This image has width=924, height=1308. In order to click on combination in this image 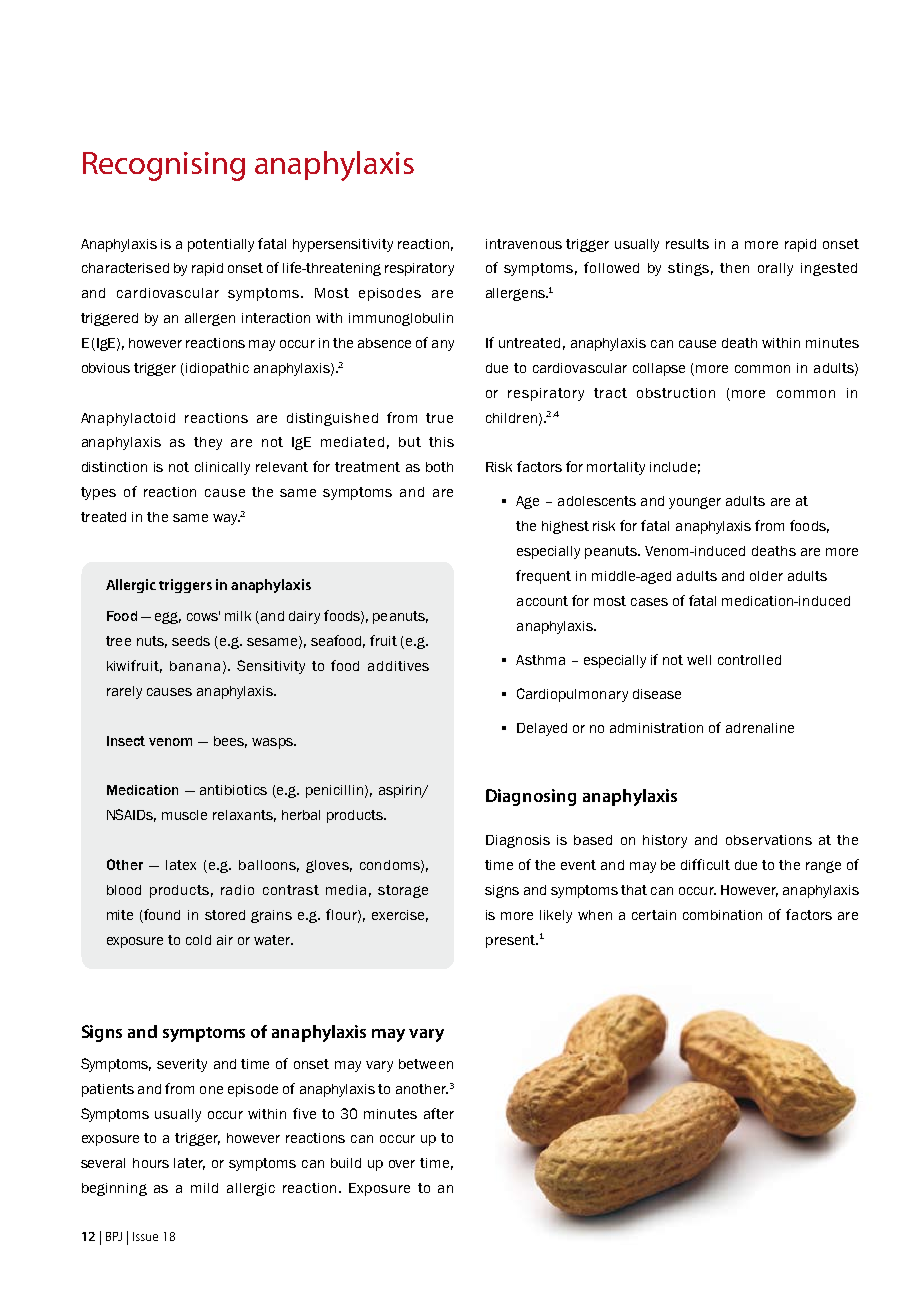, I will do `click(722, 915)`.
